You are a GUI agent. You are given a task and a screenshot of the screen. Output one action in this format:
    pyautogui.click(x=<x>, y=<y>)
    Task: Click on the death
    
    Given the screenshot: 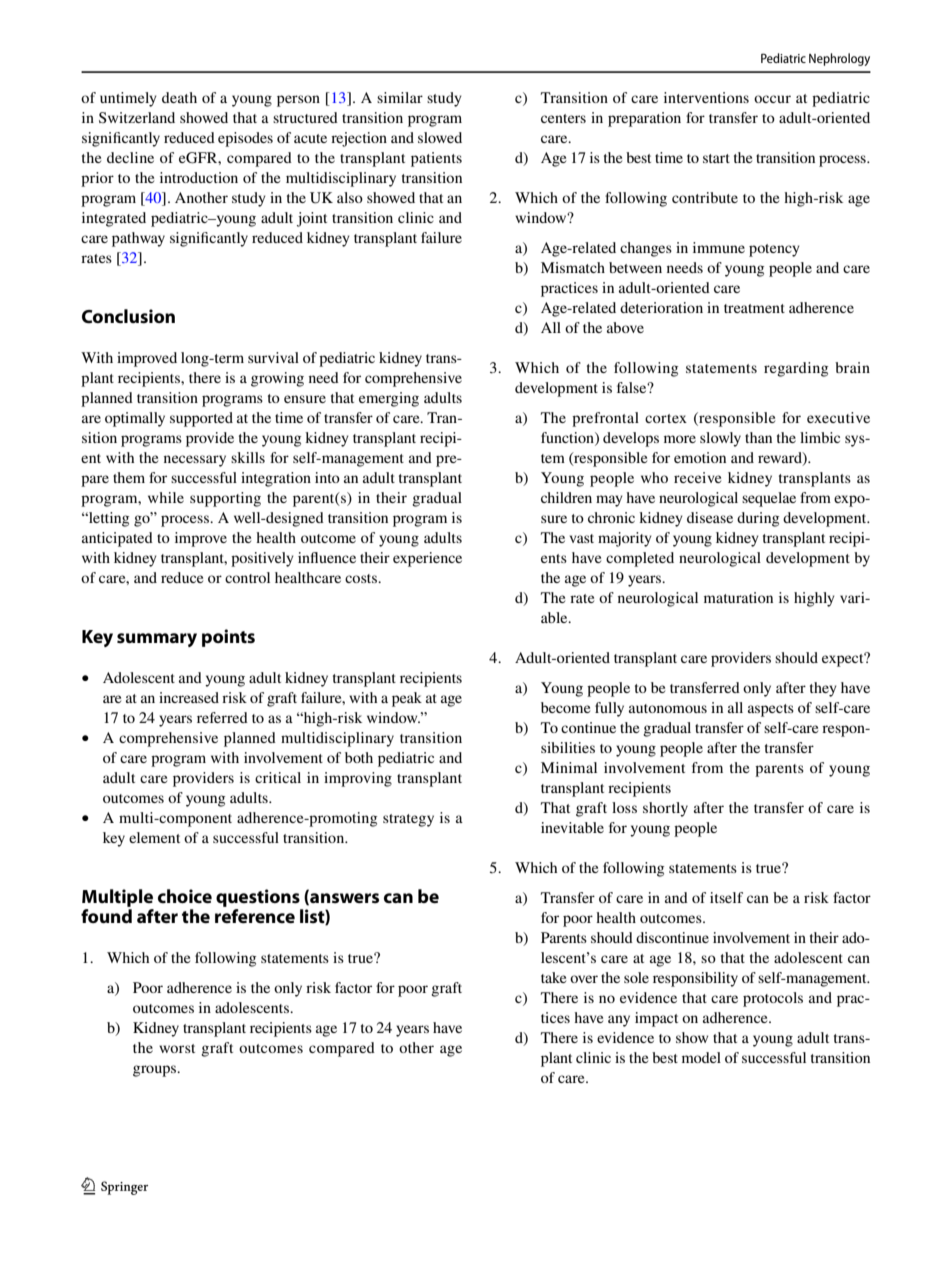 What is the action you would take?
    pyautogui.click(x=179, y=97)
